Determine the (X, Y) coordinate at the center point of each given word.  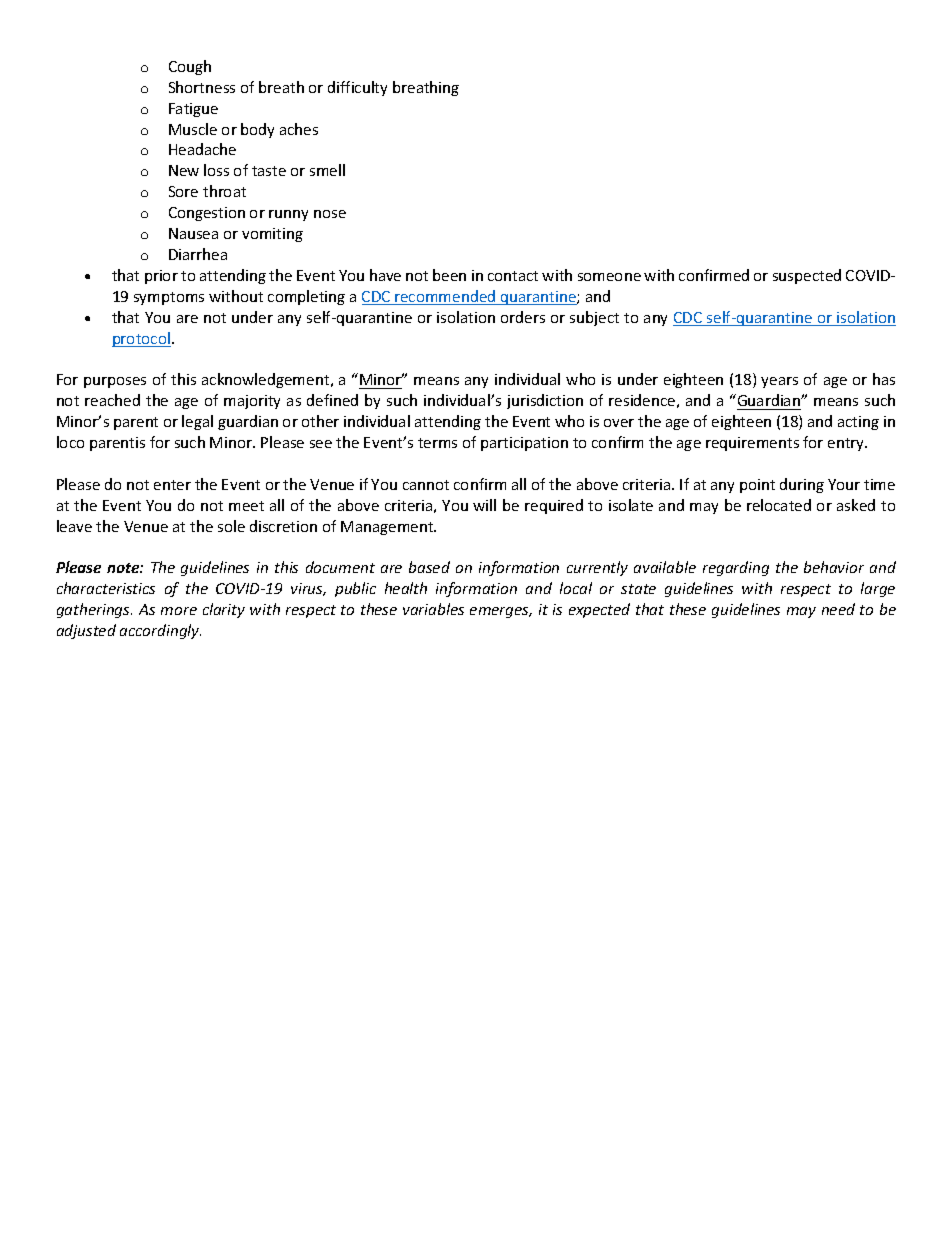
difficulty (357, 88)
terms (437, 443)
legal (197, 422)
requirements (752, 444)
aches (299, 129)
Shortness (202, 87)
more (179, 611)
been (449, 275)
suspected (807, 276)
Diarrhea (198, 254)
